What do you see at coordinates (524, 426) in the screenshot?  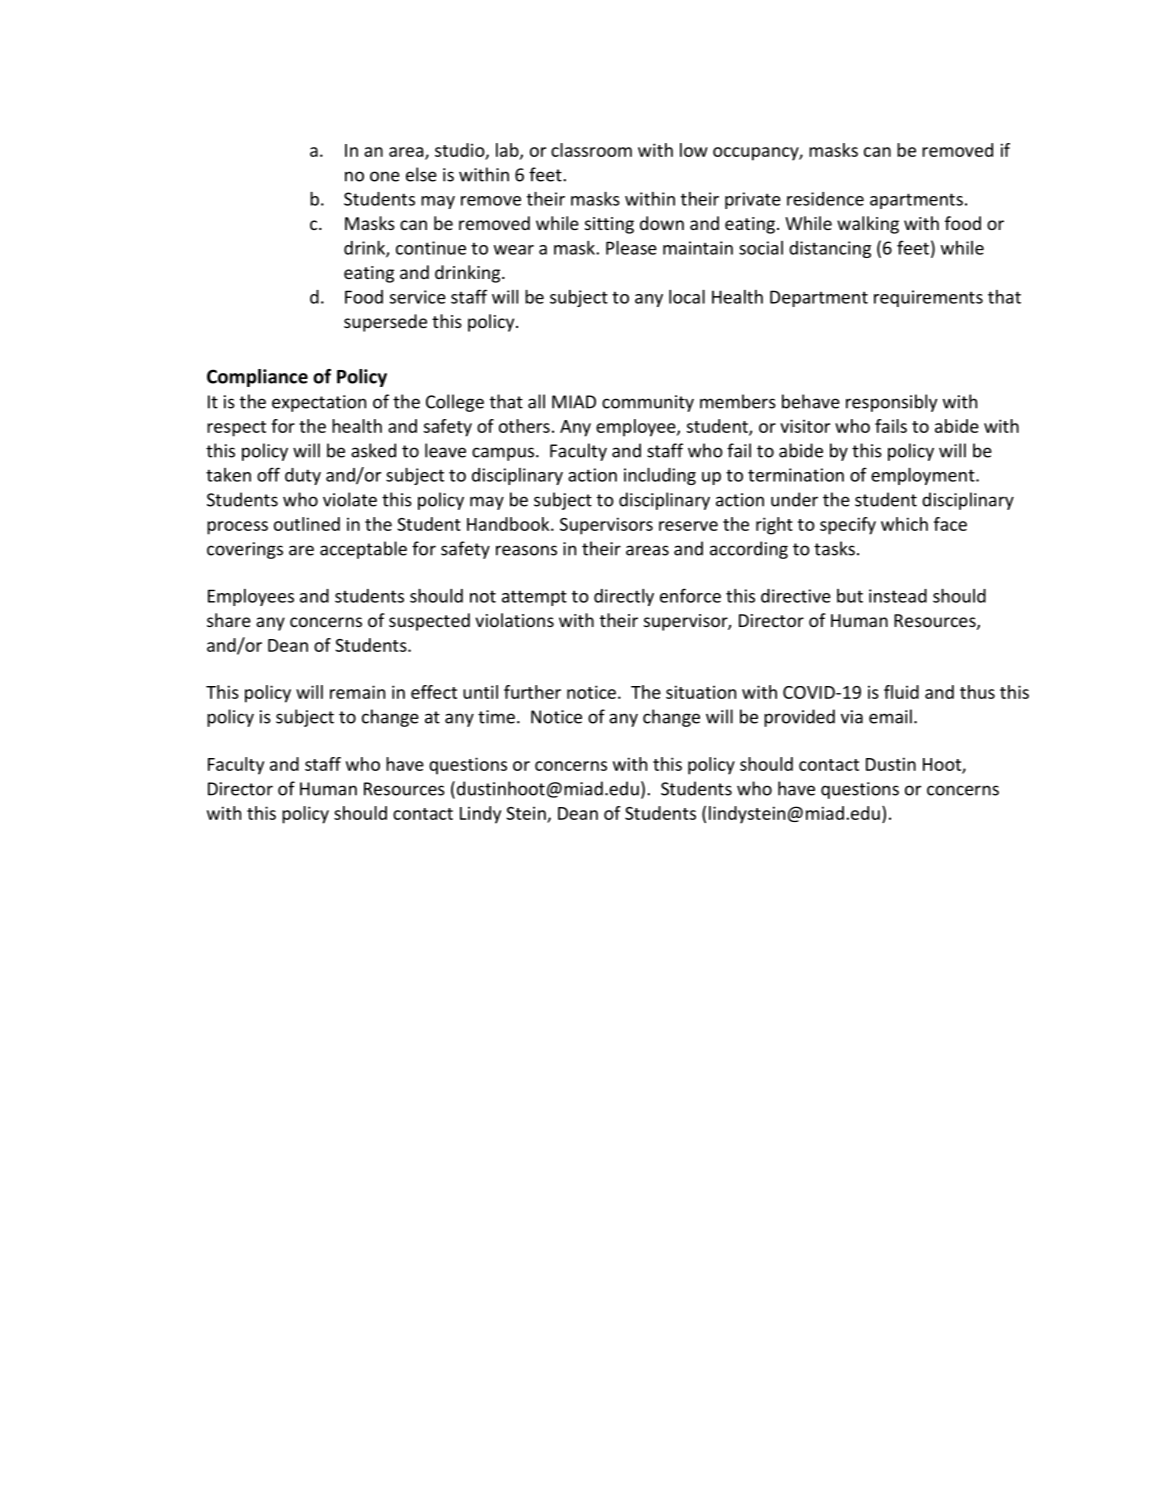 I see `others` at bounding box center [524, 426].
